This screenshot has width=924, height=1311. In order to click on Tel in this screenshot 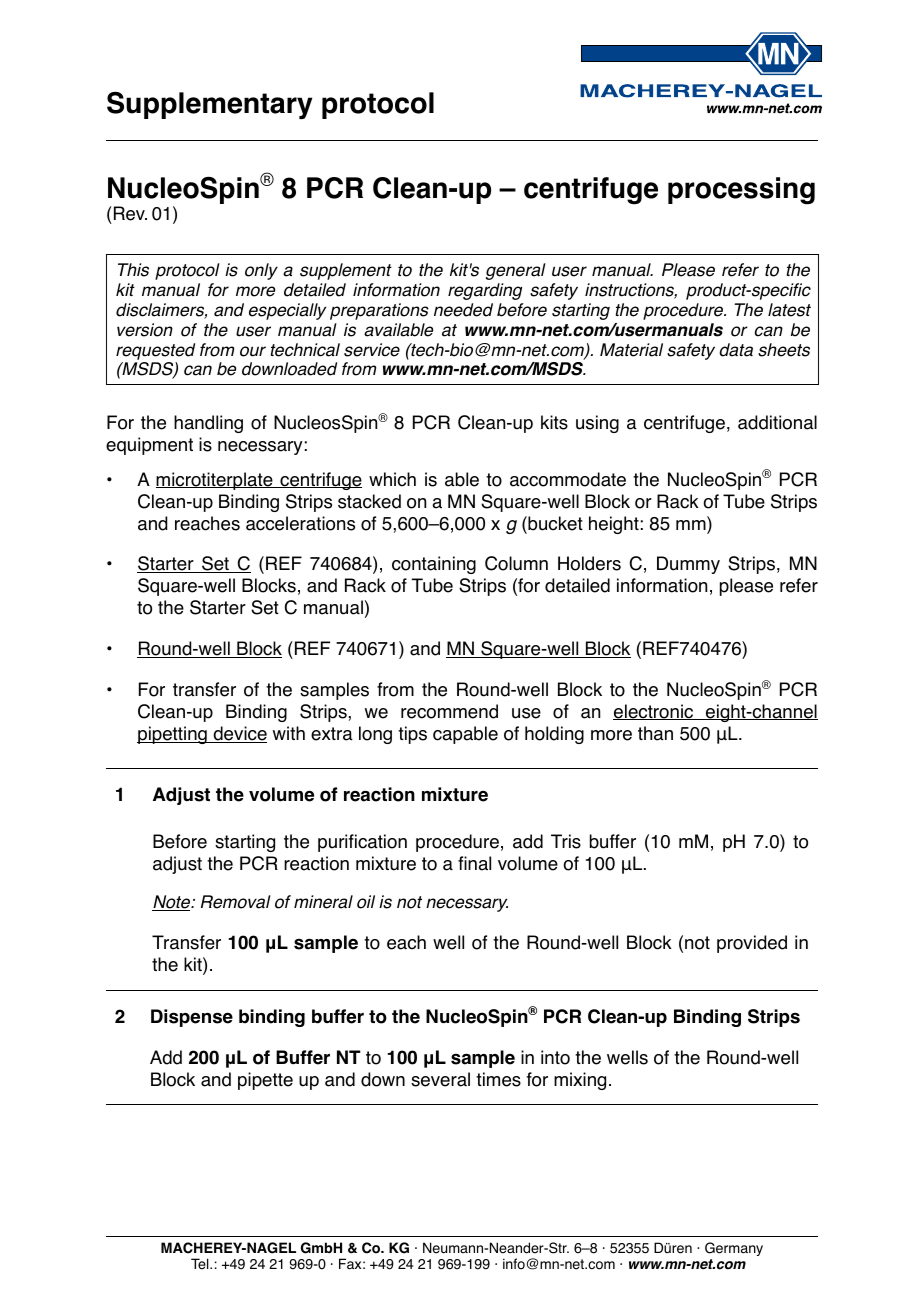, I will do `click(201, 1264)`.
